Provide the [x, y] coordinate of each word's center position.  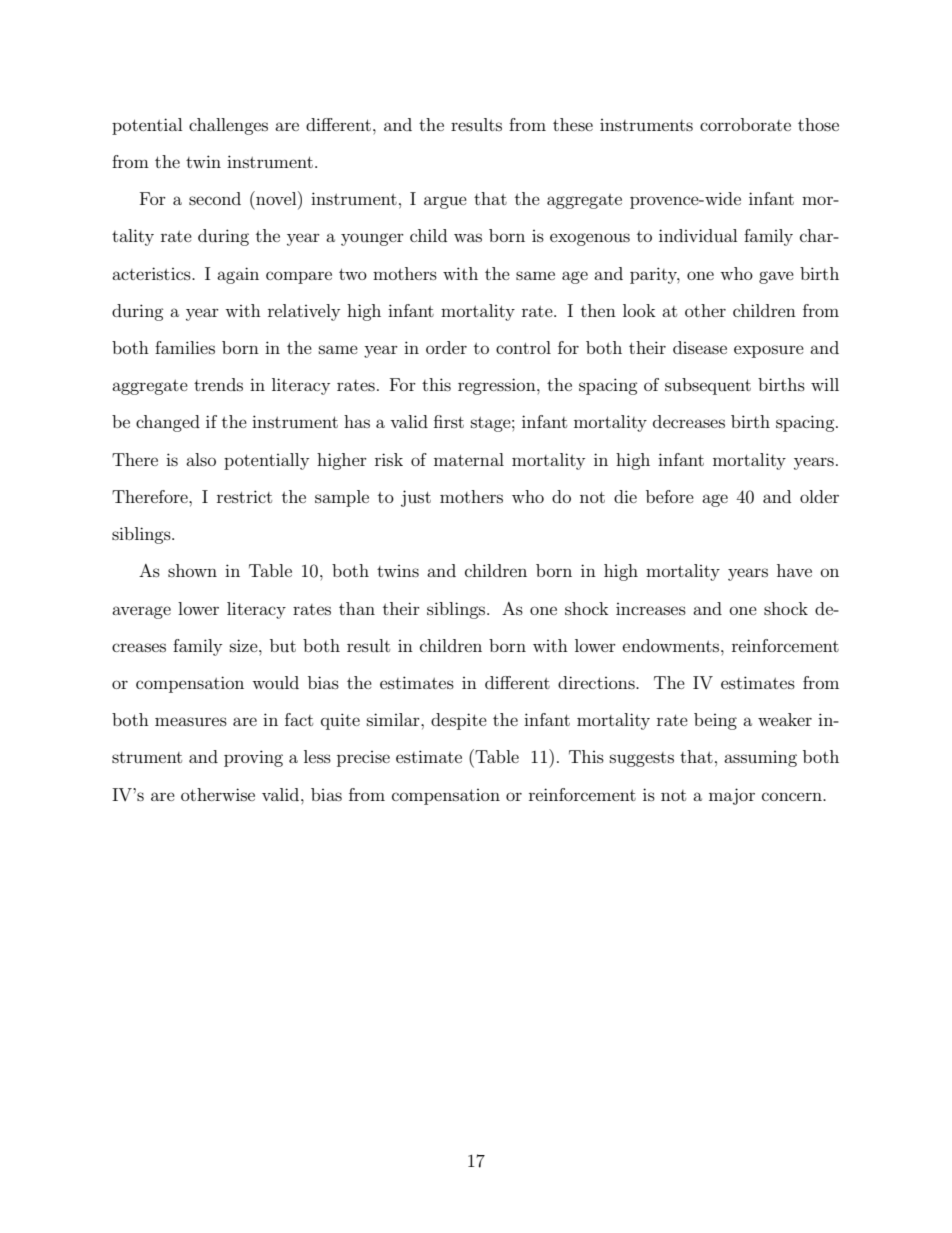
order [446, 347]
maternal [469, 459]
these [573, 124]
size [245, 645]
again [238, 275]
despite [459, 721]
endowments [672, 645]
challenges [228, 126]
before [670, 496]
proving [253, 758]
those [818, 124]
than [357, 608]
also [201, 459]
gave [776, 277]
